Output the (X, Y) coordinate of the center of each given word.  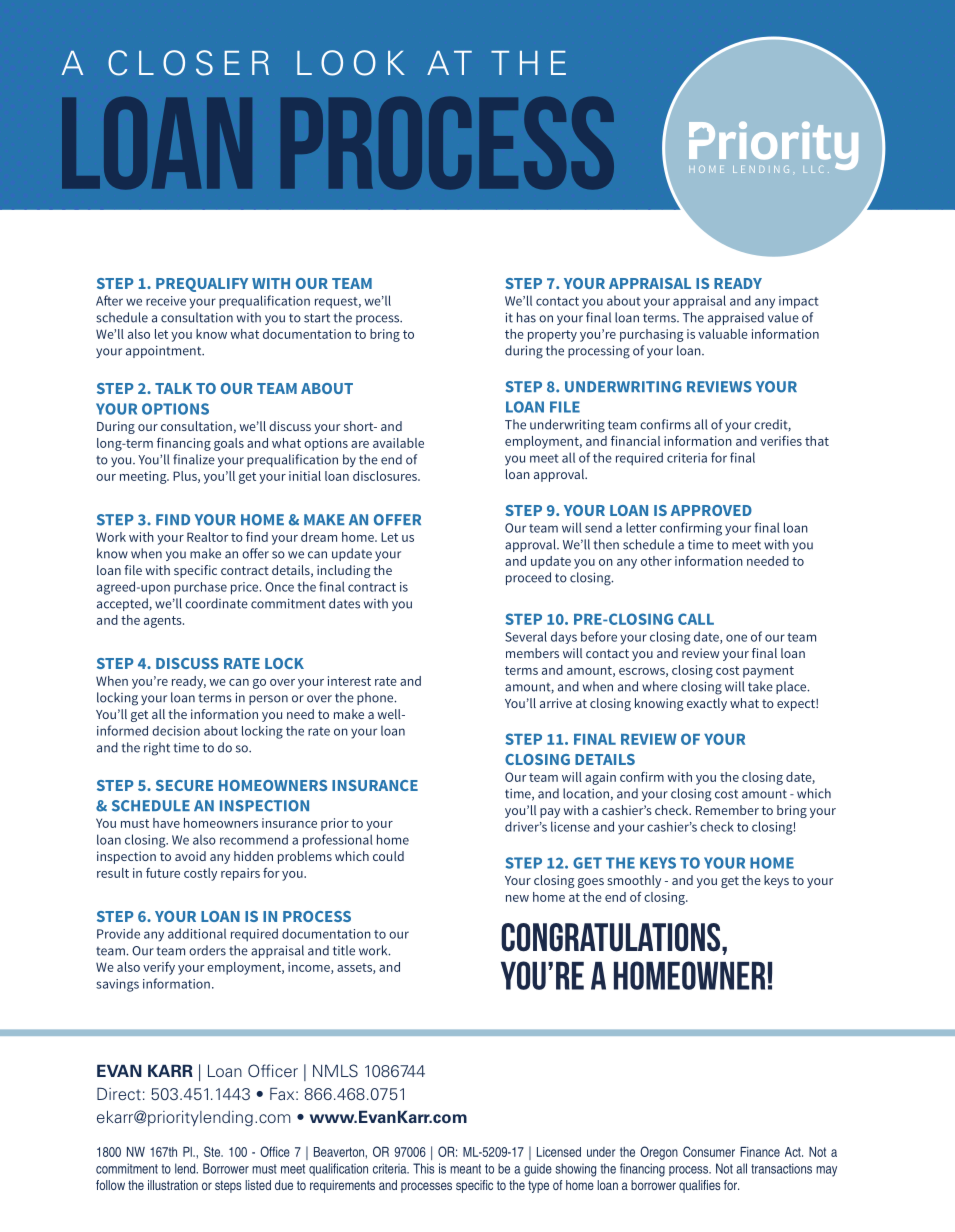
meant (465, 1169)
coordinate (216, 603)
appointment (165, 352)
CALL (696, 619)
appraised (736, 318)
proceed (528, 578)
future (163, 873)
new (517, 898)
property (552, 336)
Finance (760, 1152)
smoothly (634, 881)
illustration (173, 1185)
